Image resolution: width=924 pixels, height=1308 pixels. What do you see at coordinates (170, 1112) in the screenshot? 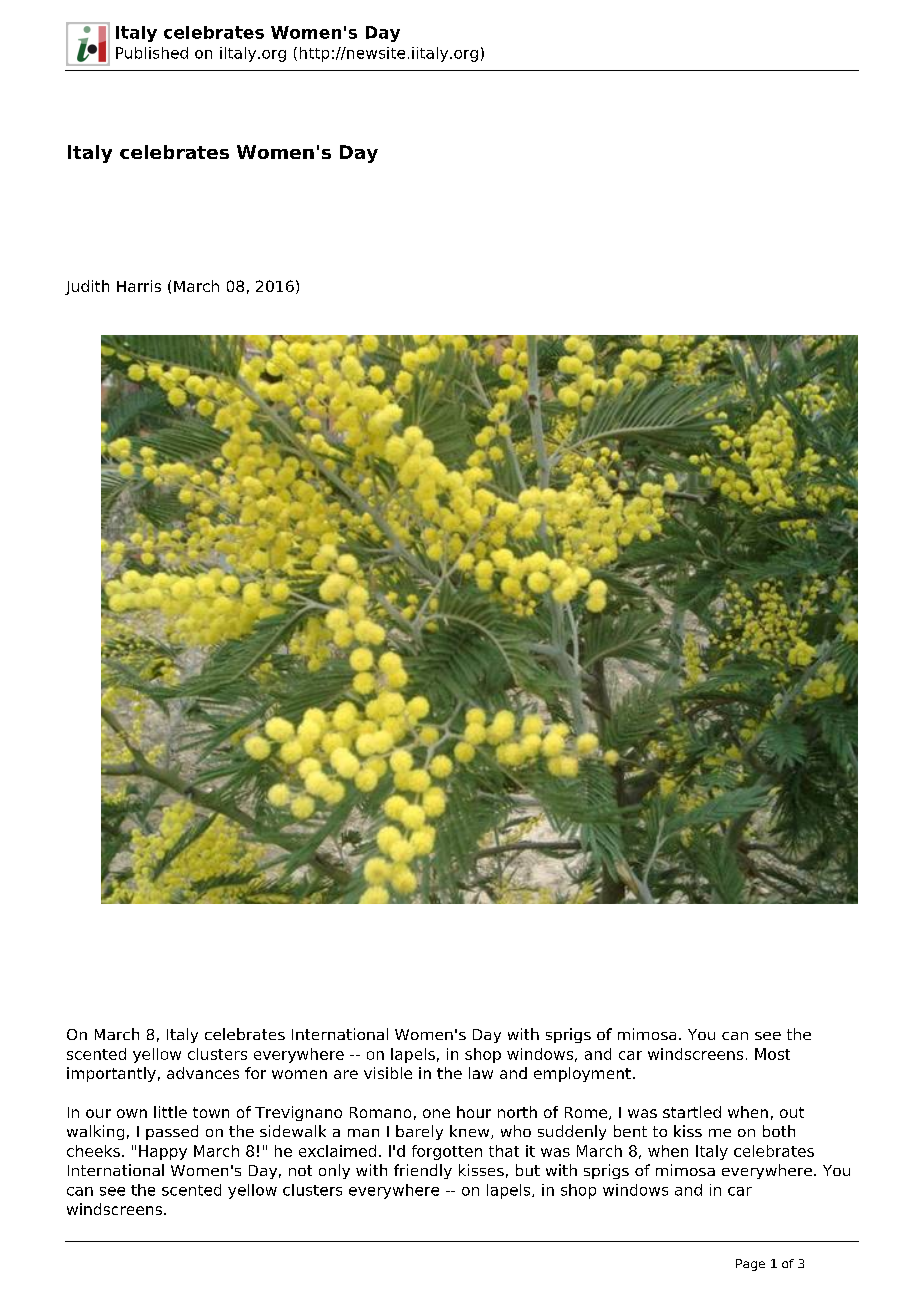
I see `little` at bounding box center [170, 1112].
